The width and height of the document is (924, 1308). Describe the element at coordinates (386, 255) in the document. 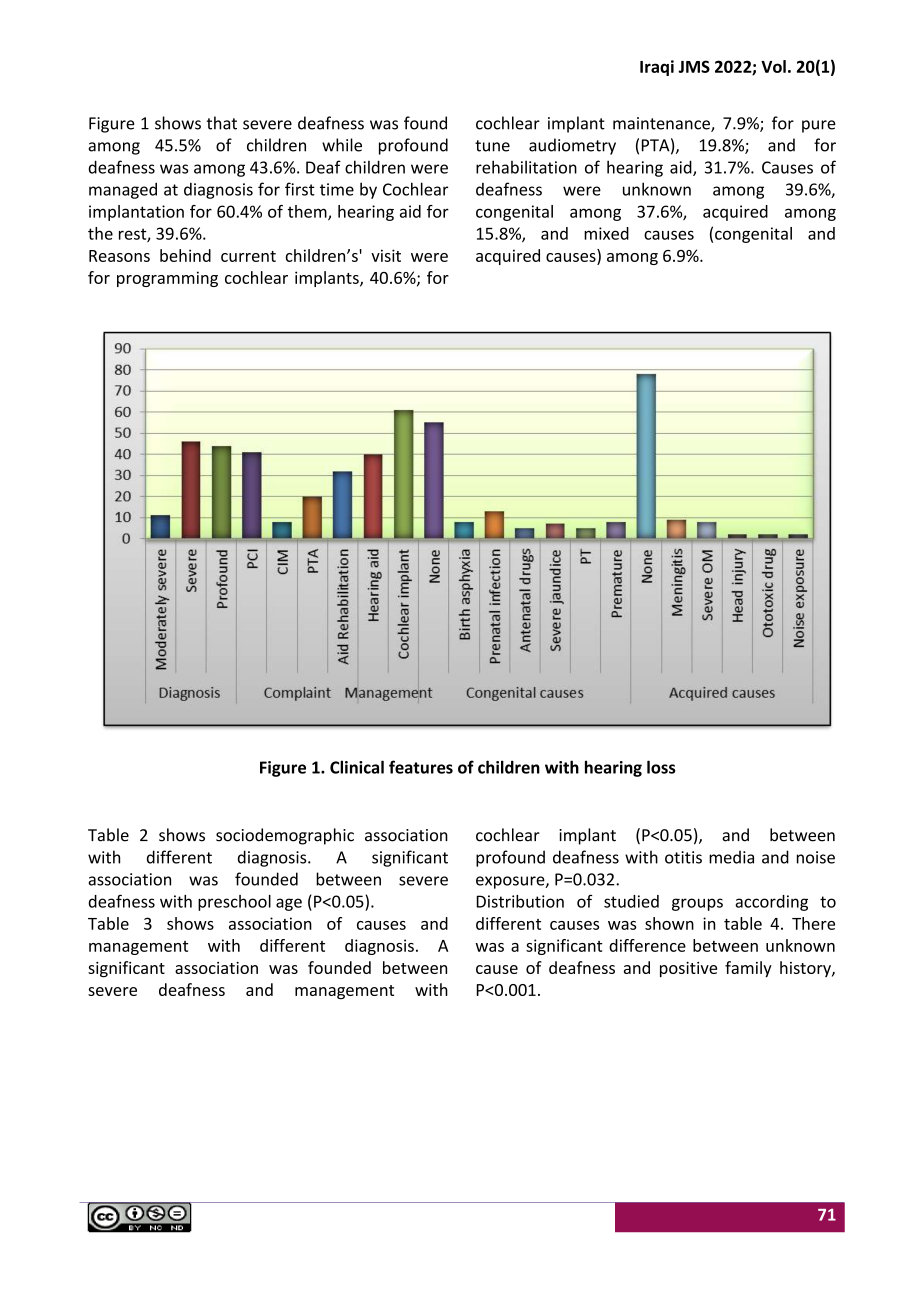

I see `visit` at that location.
